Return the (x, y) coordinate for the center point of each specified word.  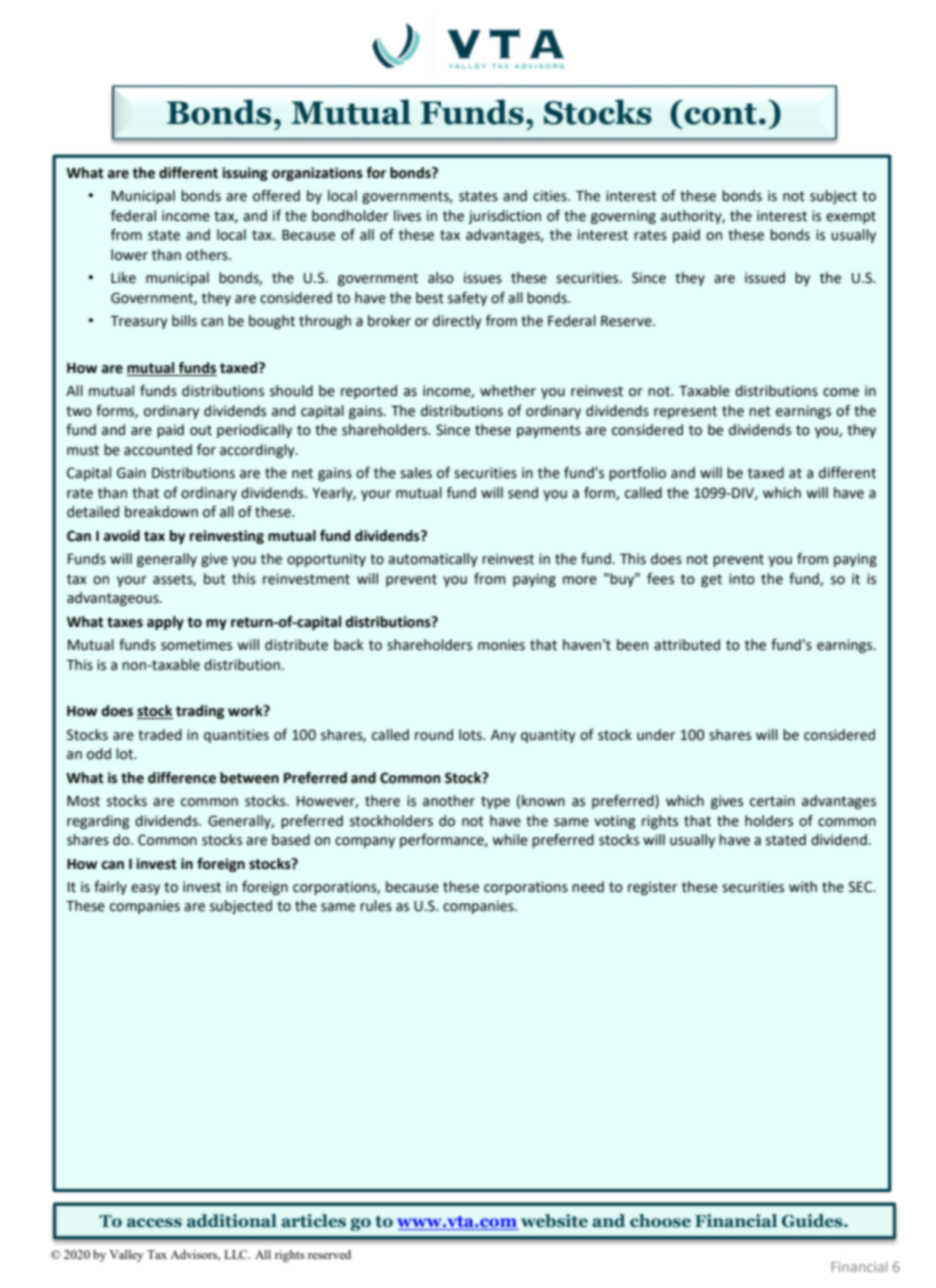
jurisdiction (504, 217)
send (523, 493)
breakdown (161, 512)
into (742, 579)
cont (720, 114)
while (510, 840)
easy (145, 889)
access (154, 1223)
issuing (245, 174)
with (803, 887)
